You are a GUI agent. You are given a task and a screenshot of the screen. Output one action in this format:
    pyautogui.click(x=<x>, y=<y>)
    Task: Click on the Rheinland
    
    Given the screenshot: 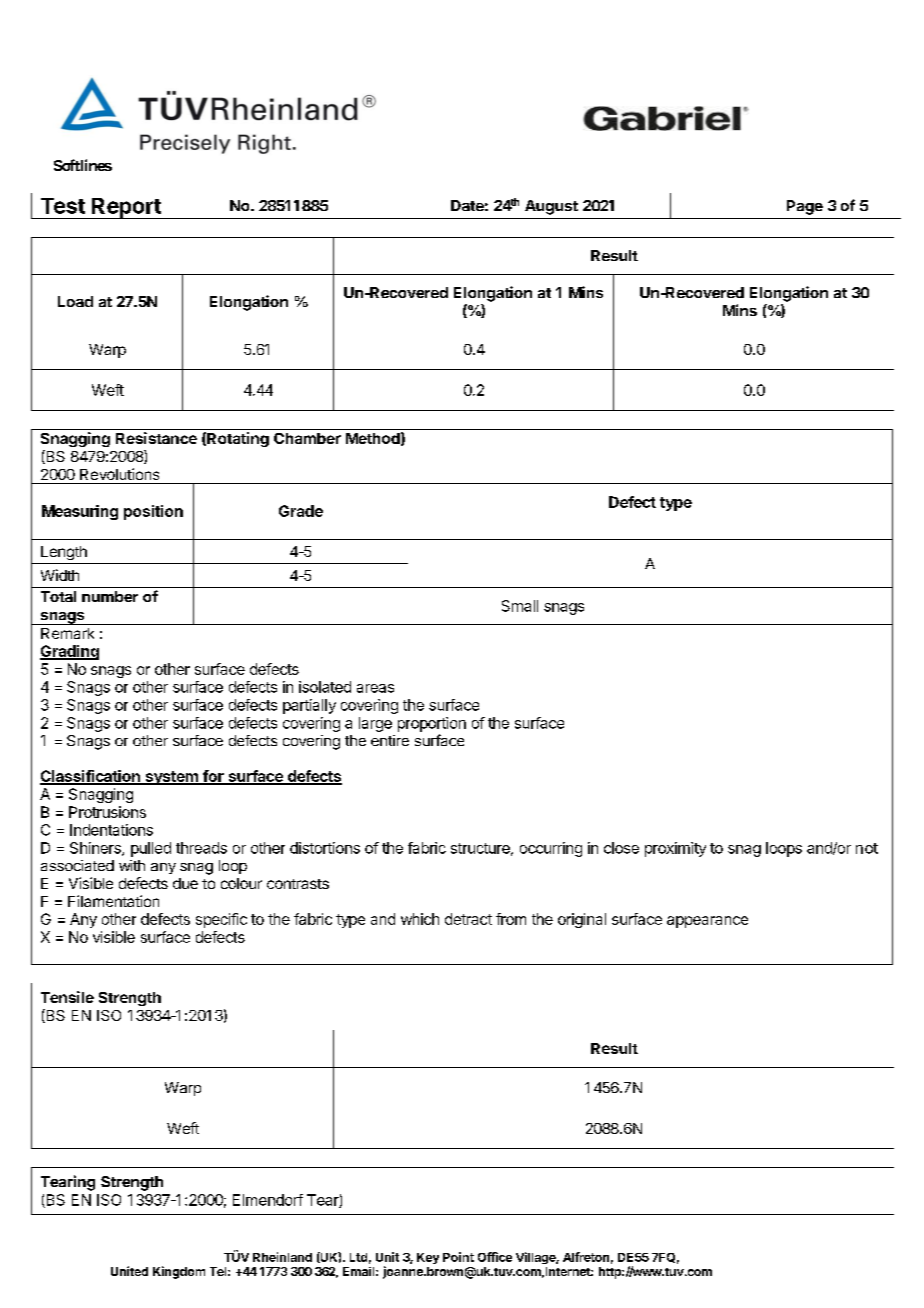 What is the action you would take?
    pyautogui.click(x=282, y=1257)
